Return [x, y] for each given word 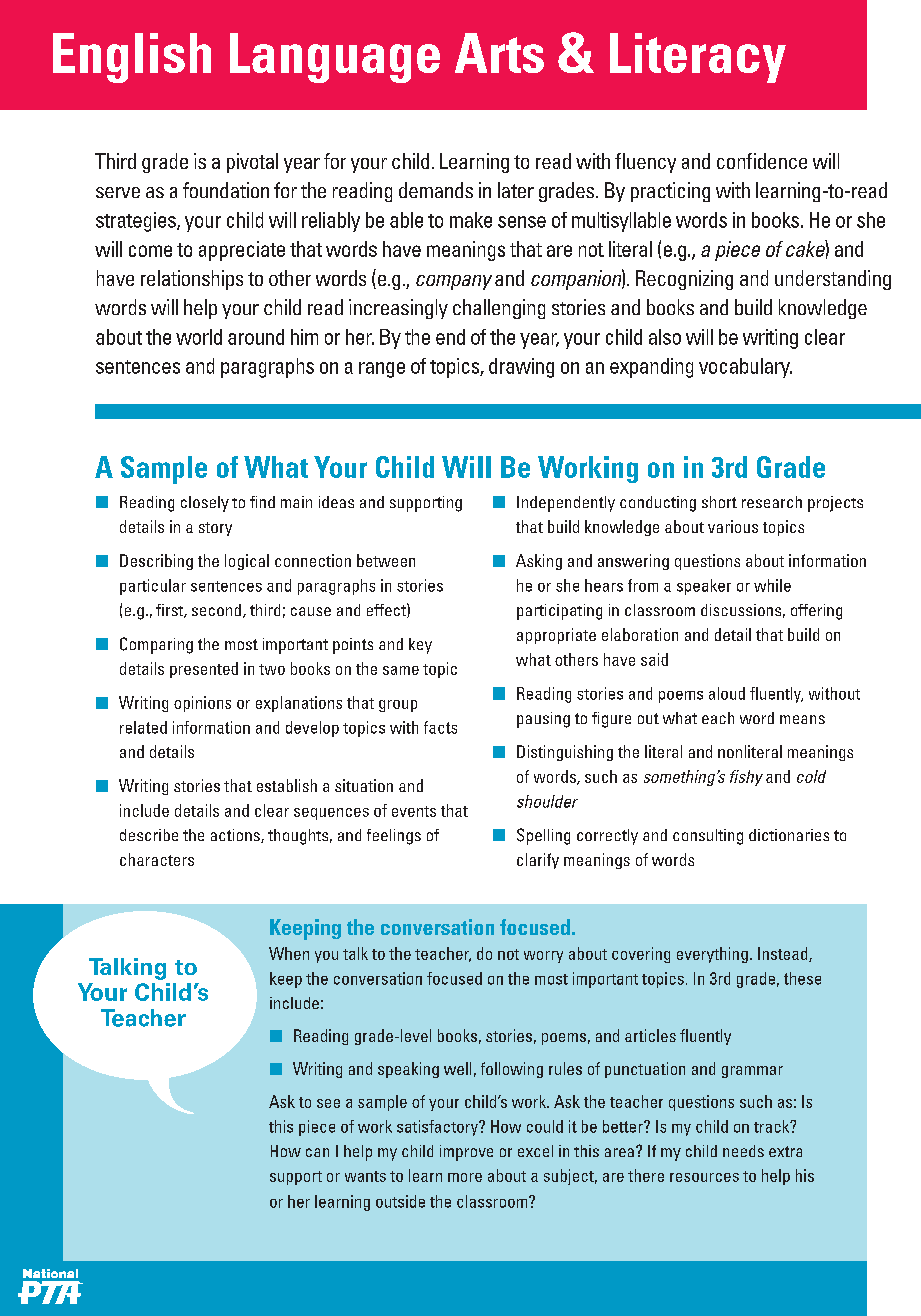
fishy [746, 778]
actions [236, 836]
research [772, 502]
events [414, 811]
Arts [499, 53]
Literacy [698, 58]
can [317, 1152]
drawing [521, 368]
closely [205, 504]
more [465, 1177]
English [132, 58]
